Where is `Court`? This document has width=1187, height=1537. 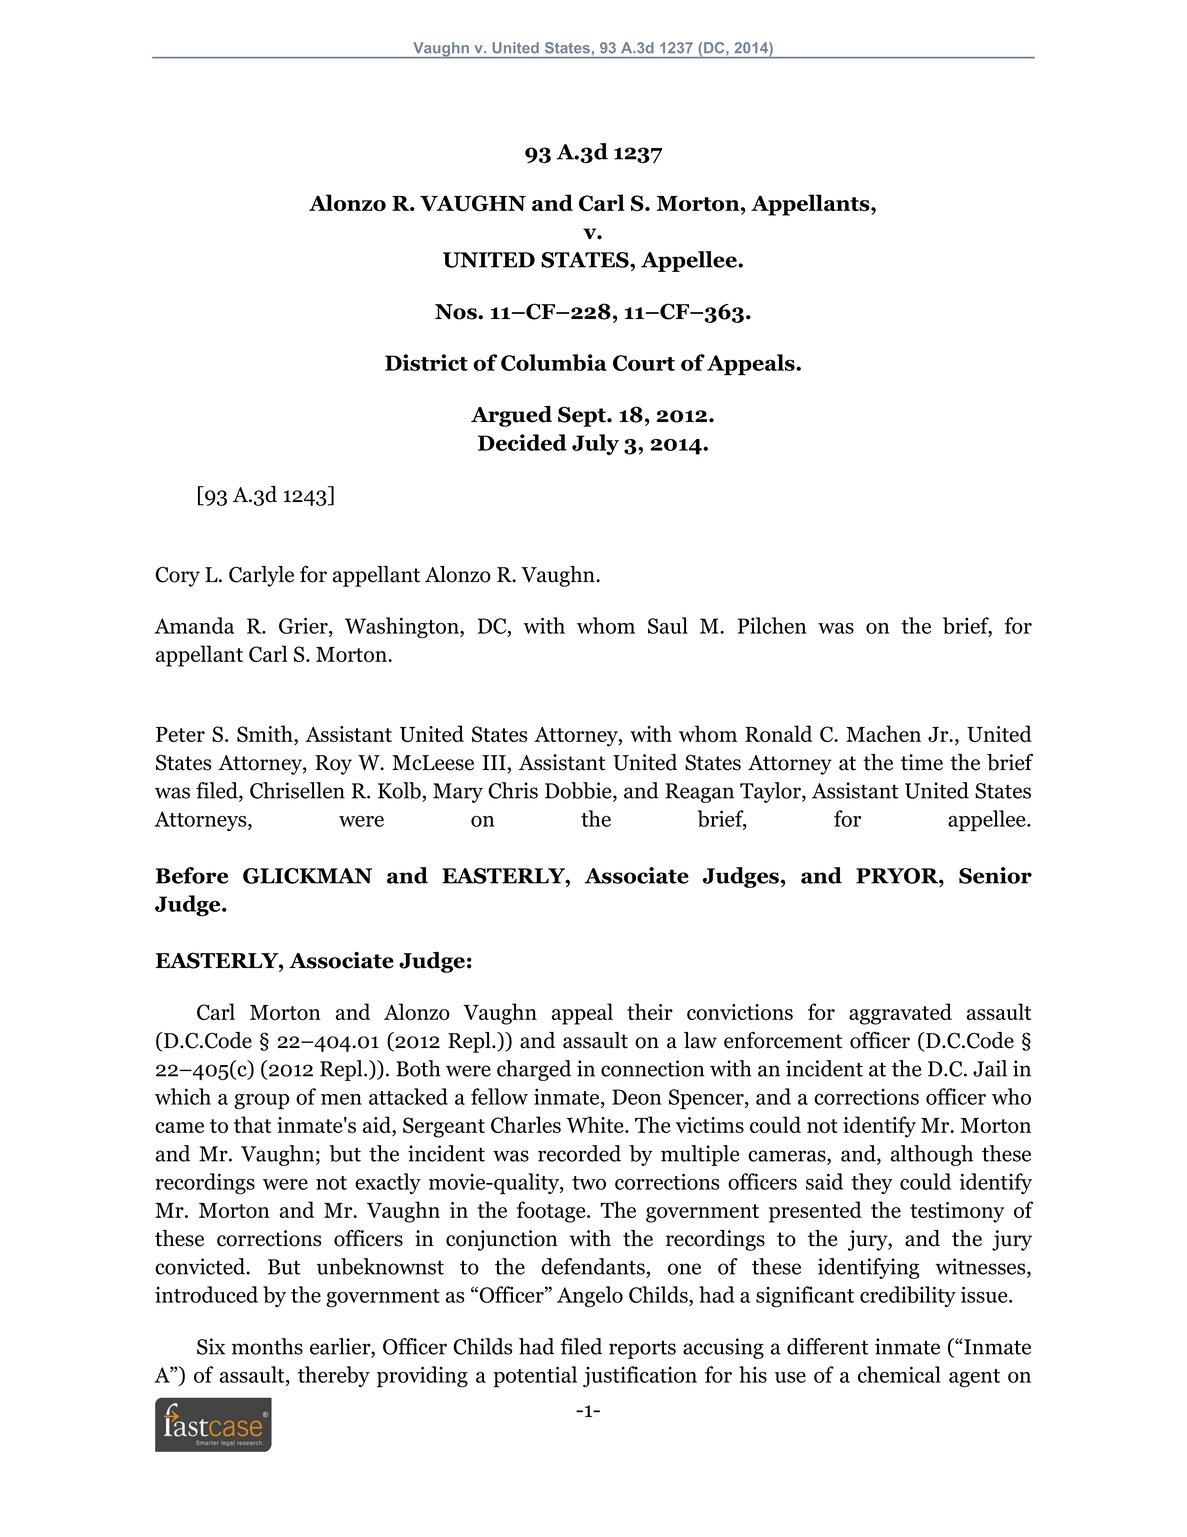 Court is located at coordinates (644, 363).
